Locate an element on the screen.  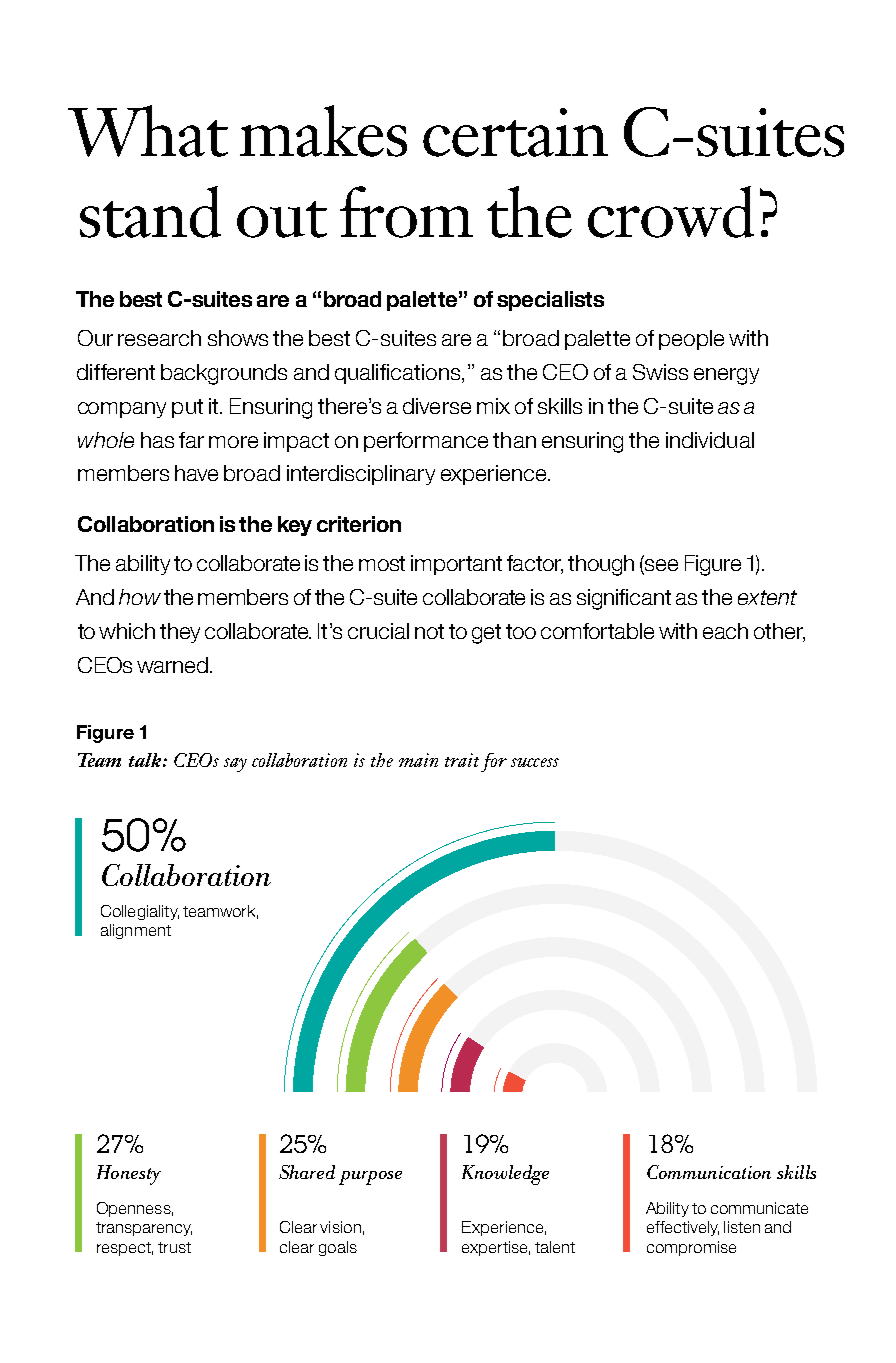
not is located at coordinates (429, 631).
